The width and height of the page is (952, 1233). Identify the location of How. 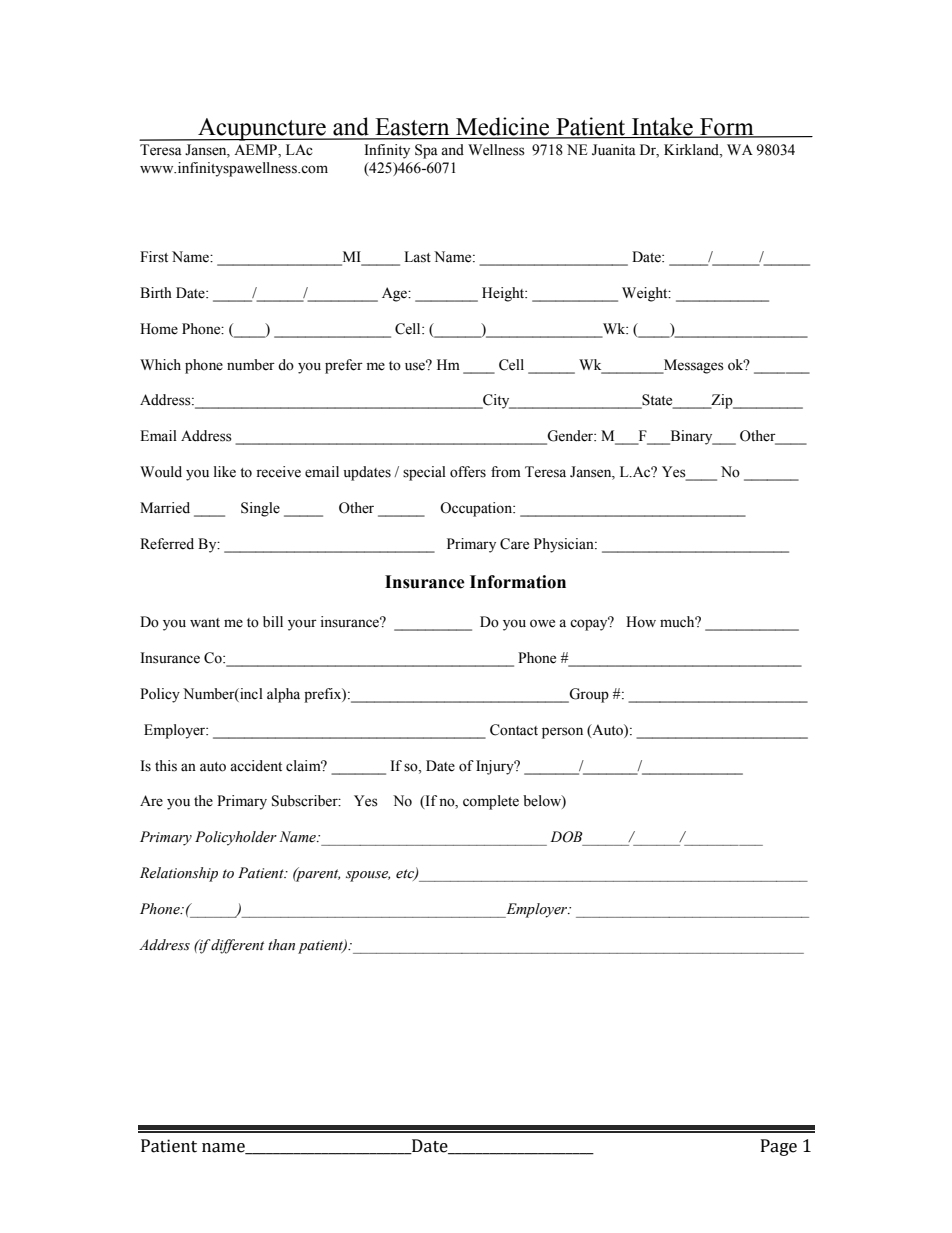
(641, 622).
